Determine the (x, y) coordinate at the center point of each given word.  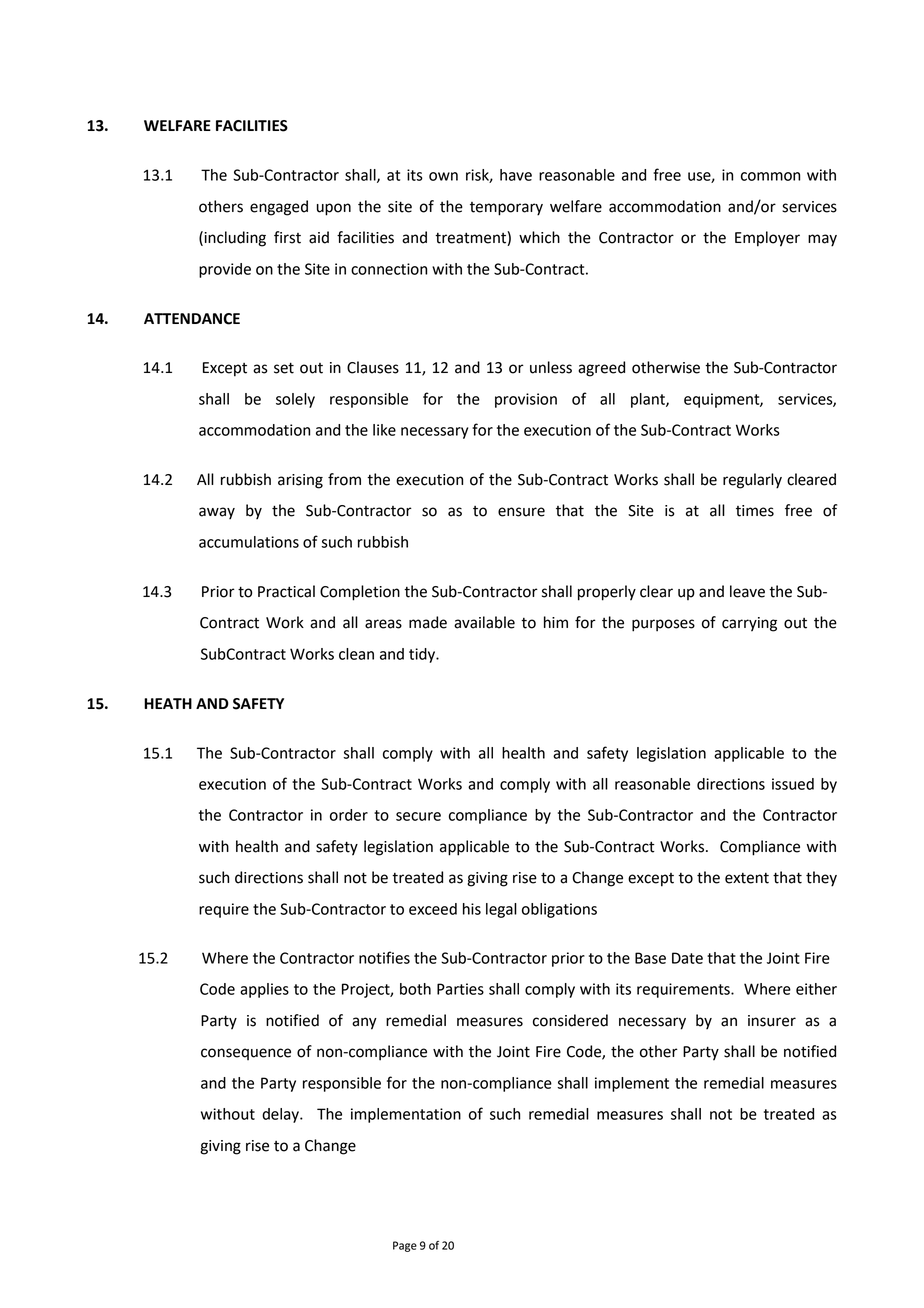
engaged (279, 208)
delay (281, 1115)
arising (300, 481)
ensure (521, 512)
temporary (506, 209)
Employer (767, 239)
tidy (423, 655)
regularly (752, 481)
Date (687, 958)
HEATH (168, 703)
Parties (460, 989)
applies (264, 990)
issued (793, 784)
